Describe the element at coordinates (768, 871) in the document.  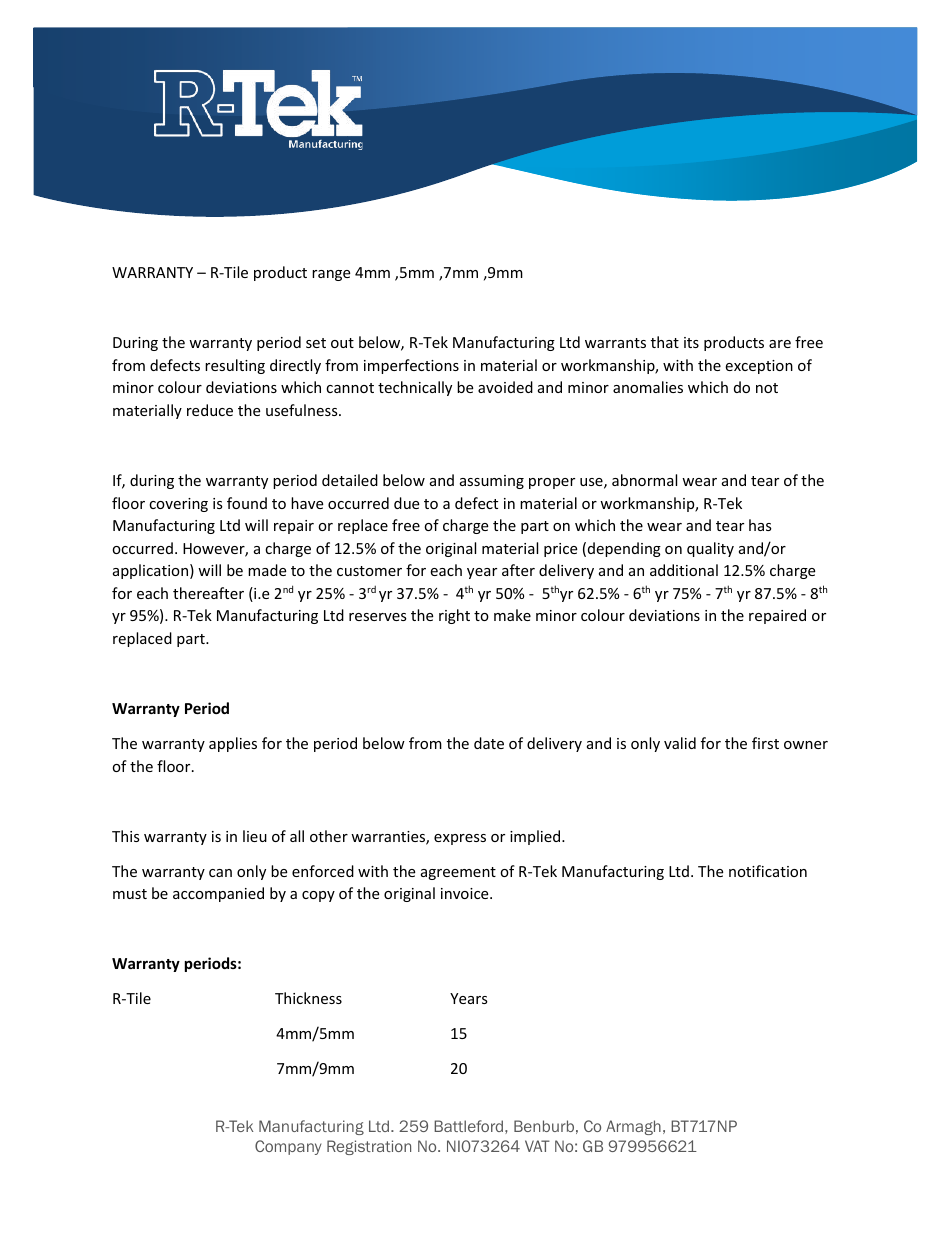
I see `notification` at that location.
